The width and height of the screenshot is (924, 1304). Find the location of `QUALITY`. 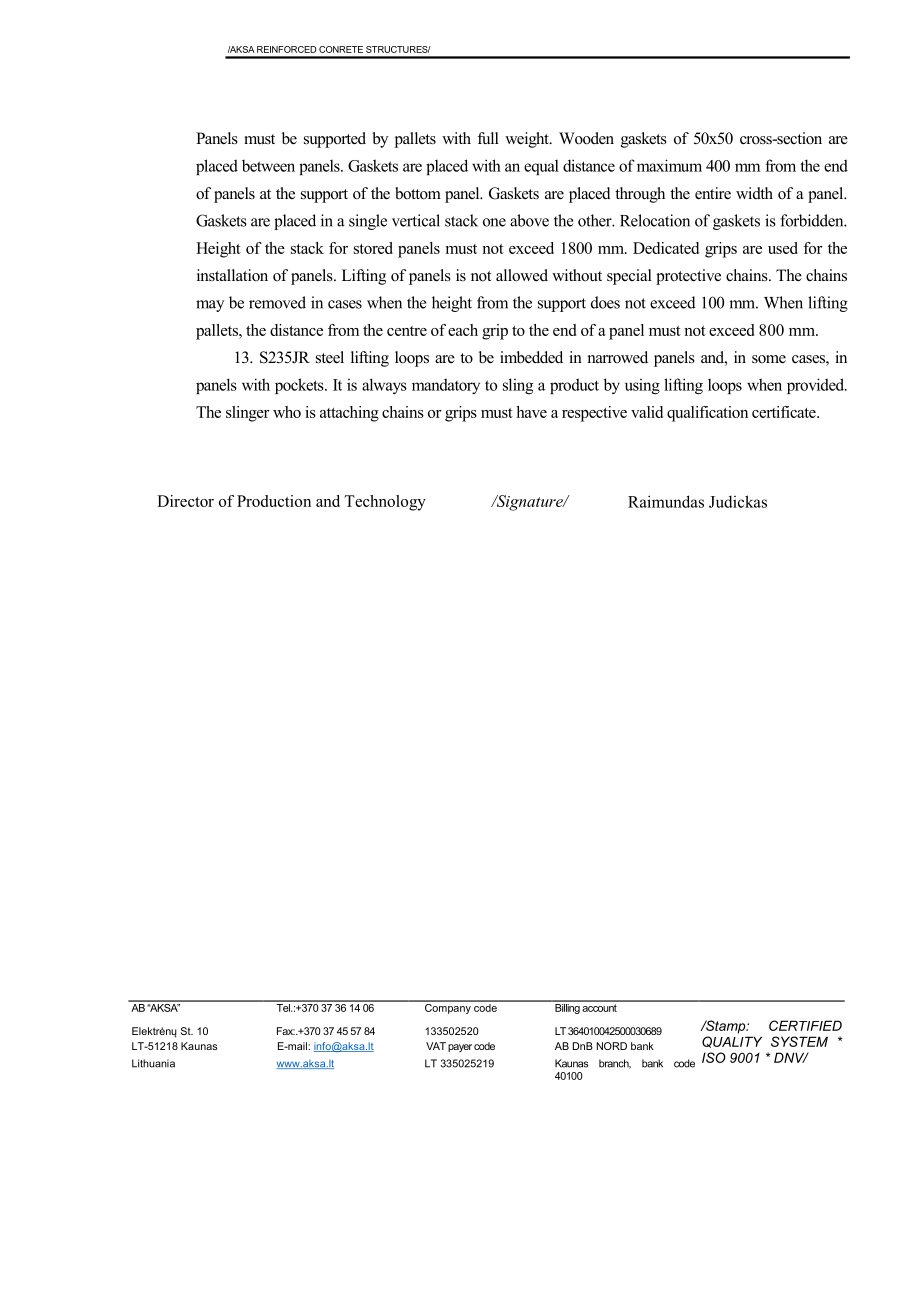

QUALITY is located at coordinates (732, 1042).
